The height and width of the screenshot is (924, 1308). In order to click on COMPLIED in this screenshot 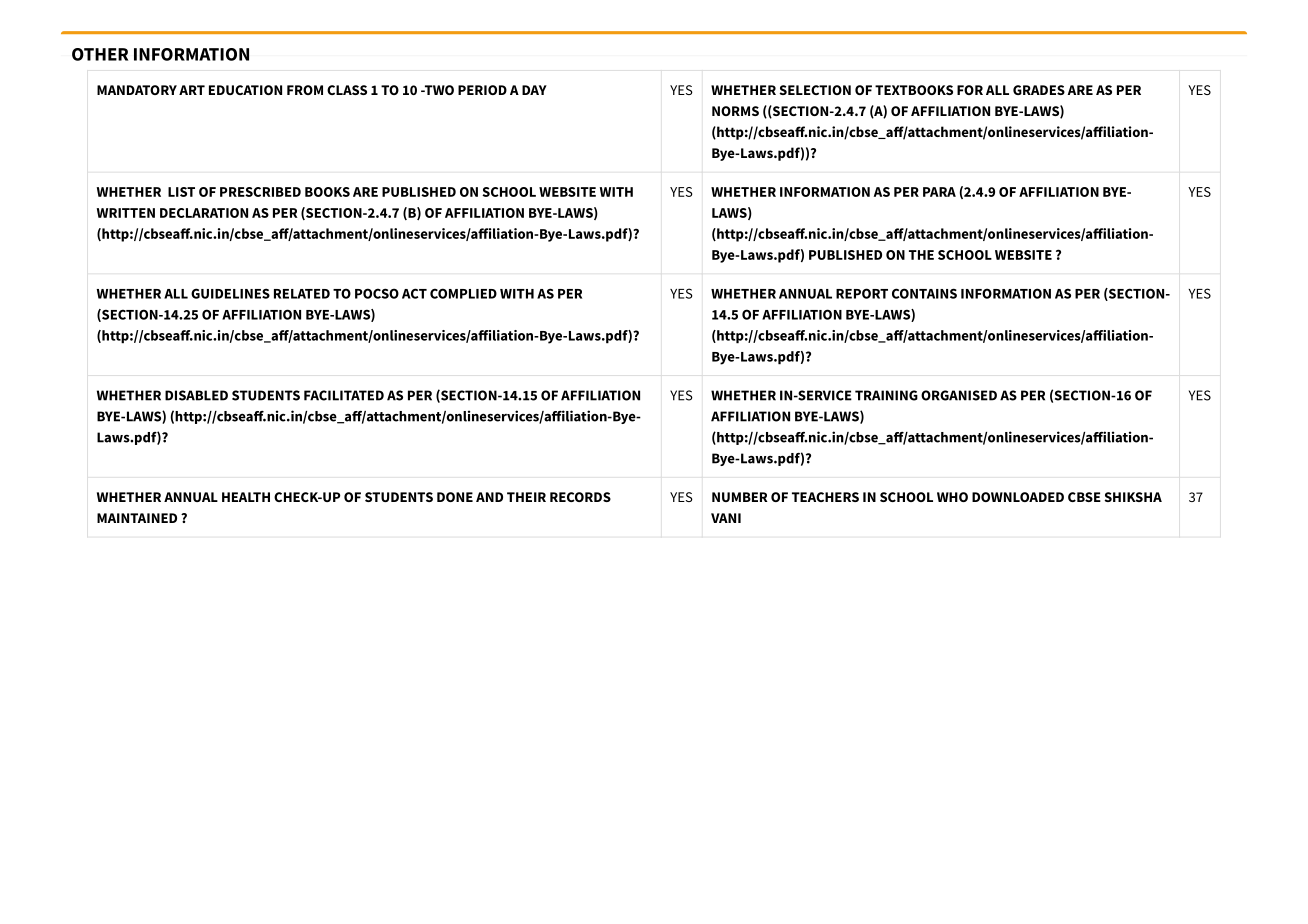, I will do `click(463, 293)`.
